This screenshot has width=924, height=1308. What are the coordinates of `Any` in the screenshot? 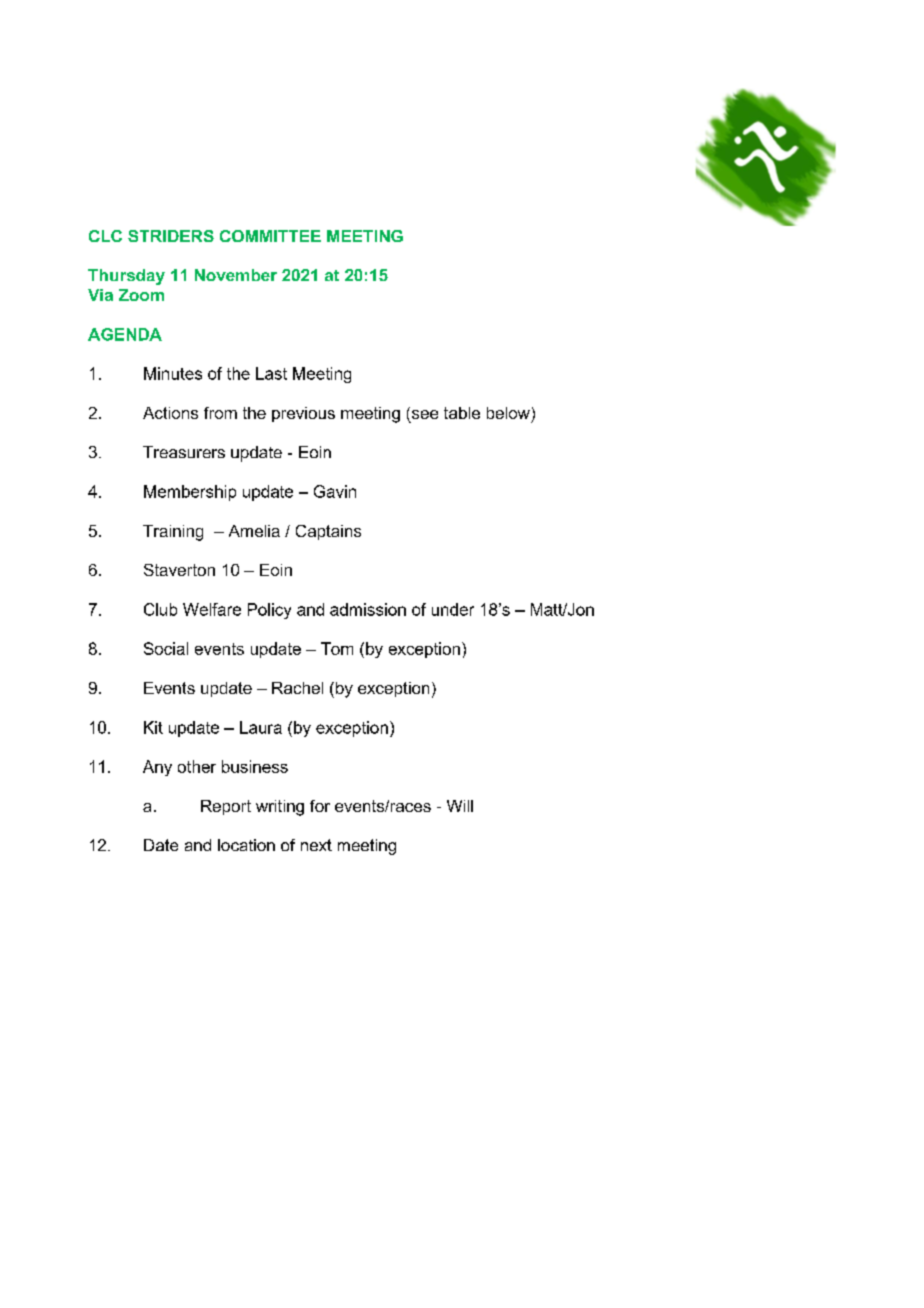 It's located at (157, 768).
